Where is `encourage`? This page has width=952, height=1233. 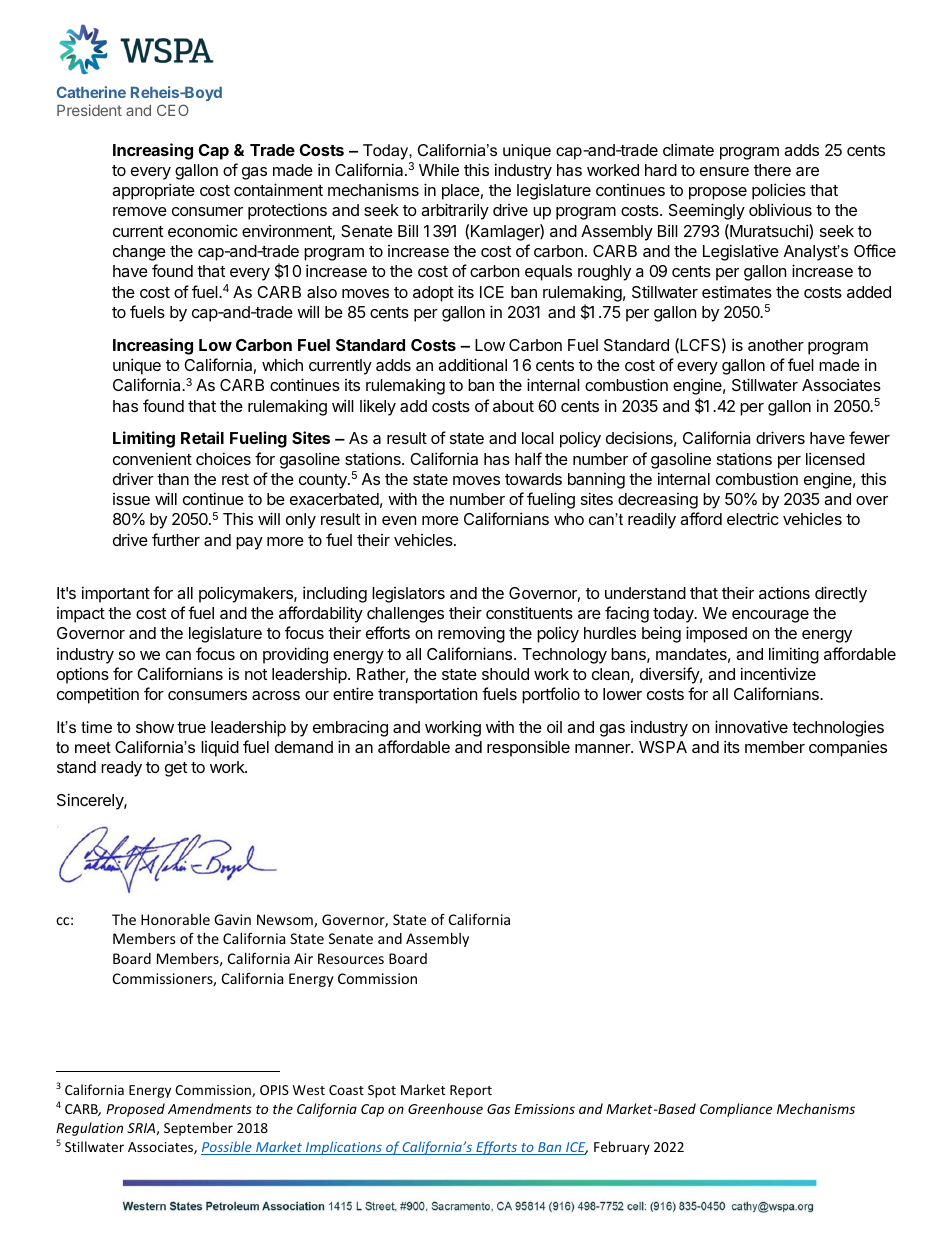
encourage is located at coordinates (770, 616).
